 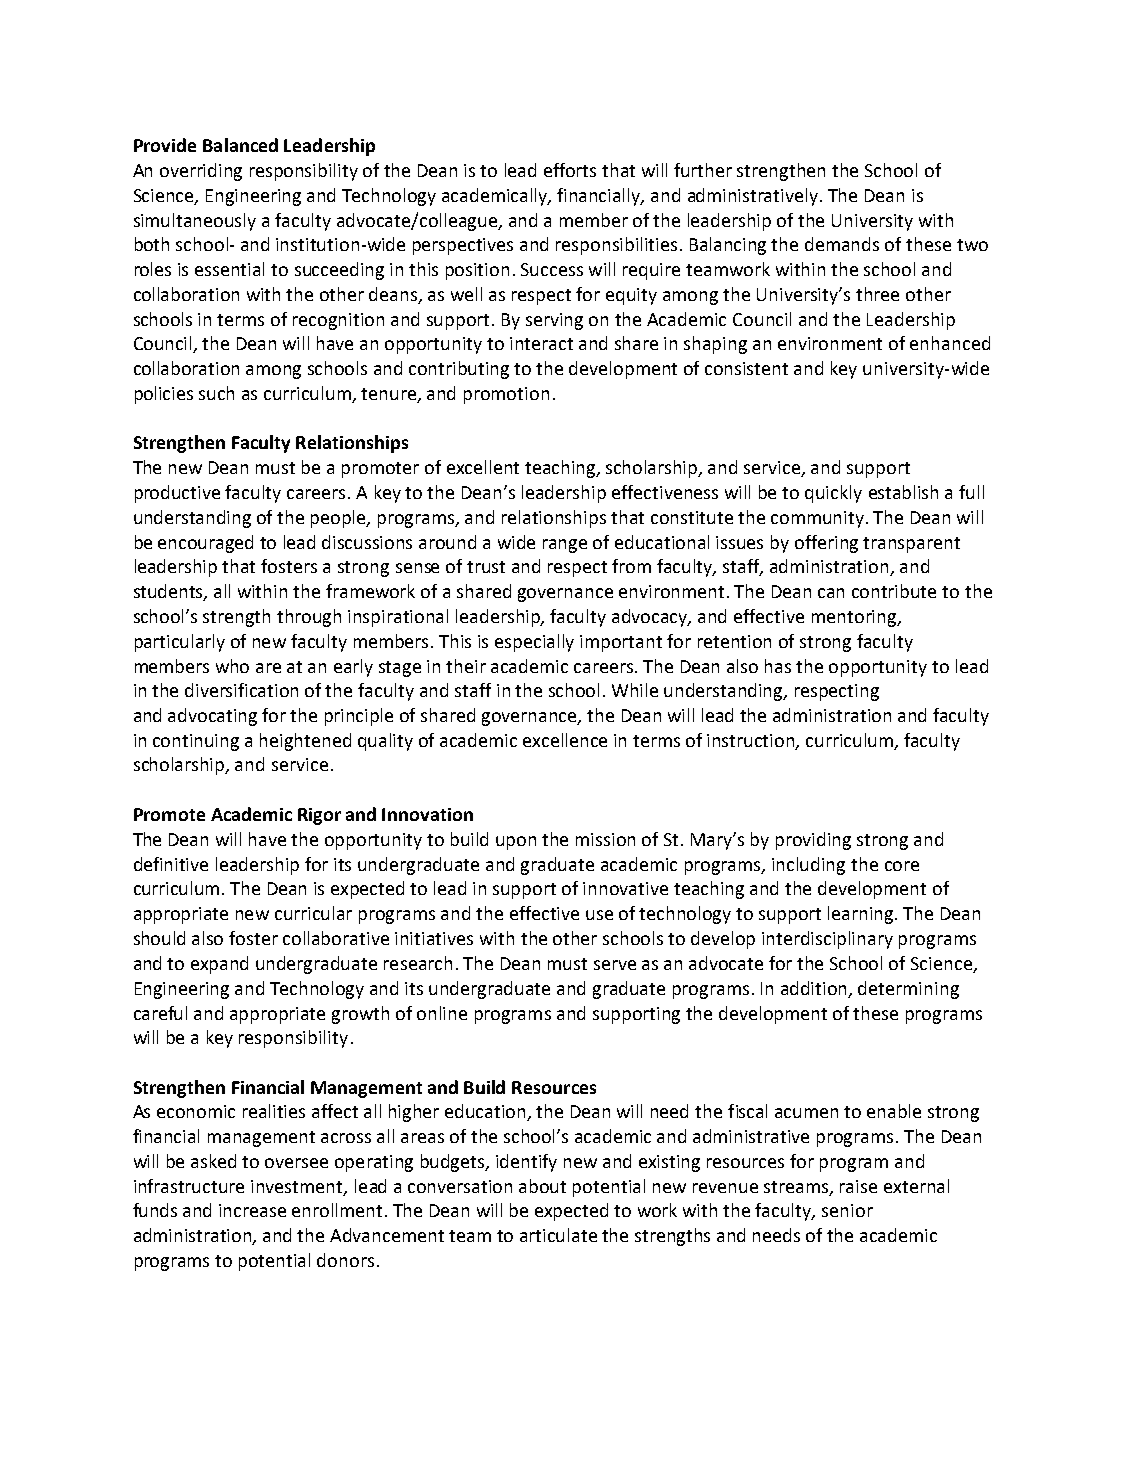 What do you see at coordinates (570, 170) in the document?
I see `efforts` at bounding box center [570, 170].
